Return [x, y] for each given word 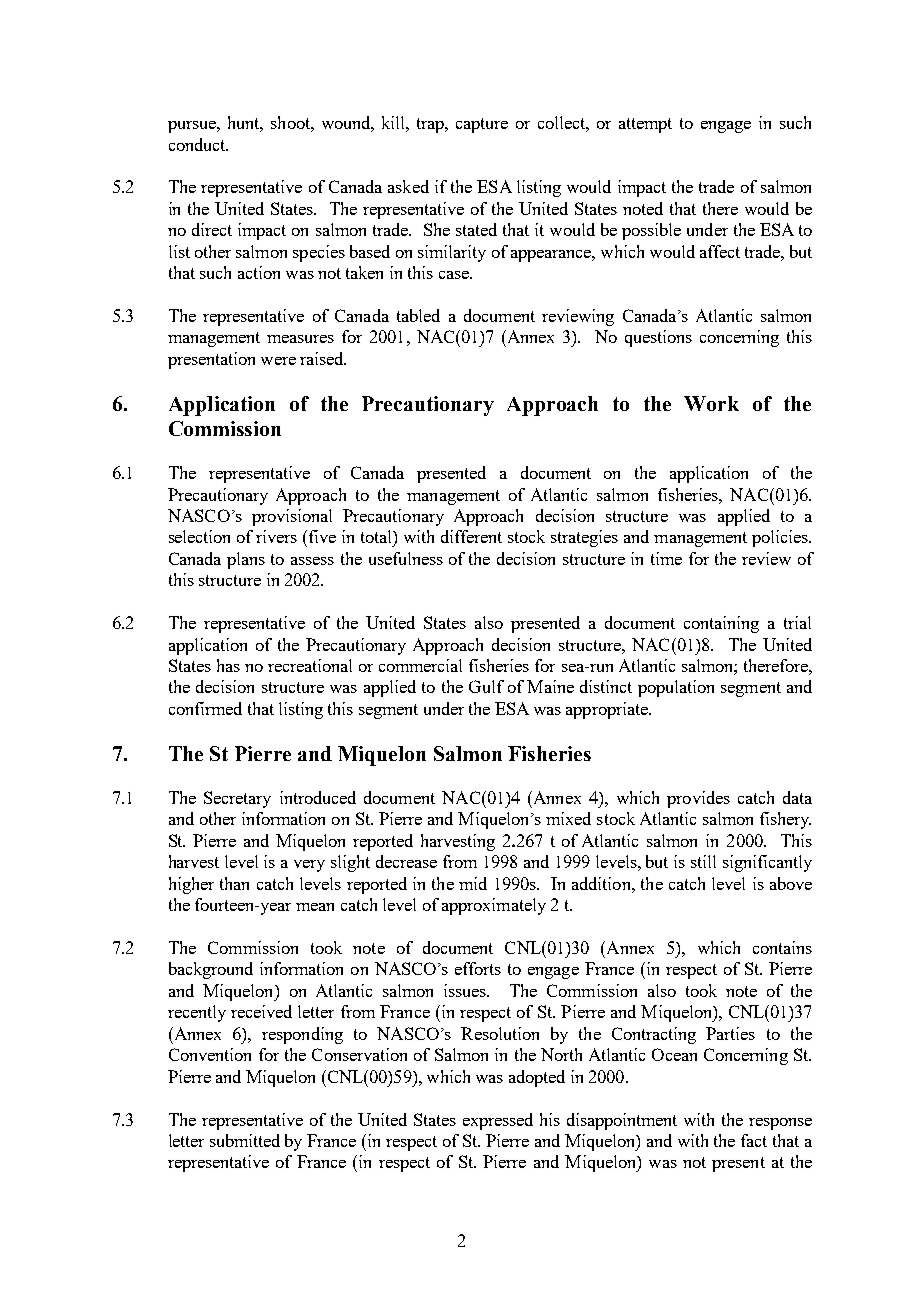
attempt [645, 125]
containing [721, 624]
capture [482, 125]
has [228, 665]
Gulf [486, 686]
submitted [245, 1140]
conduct [198, 144]
